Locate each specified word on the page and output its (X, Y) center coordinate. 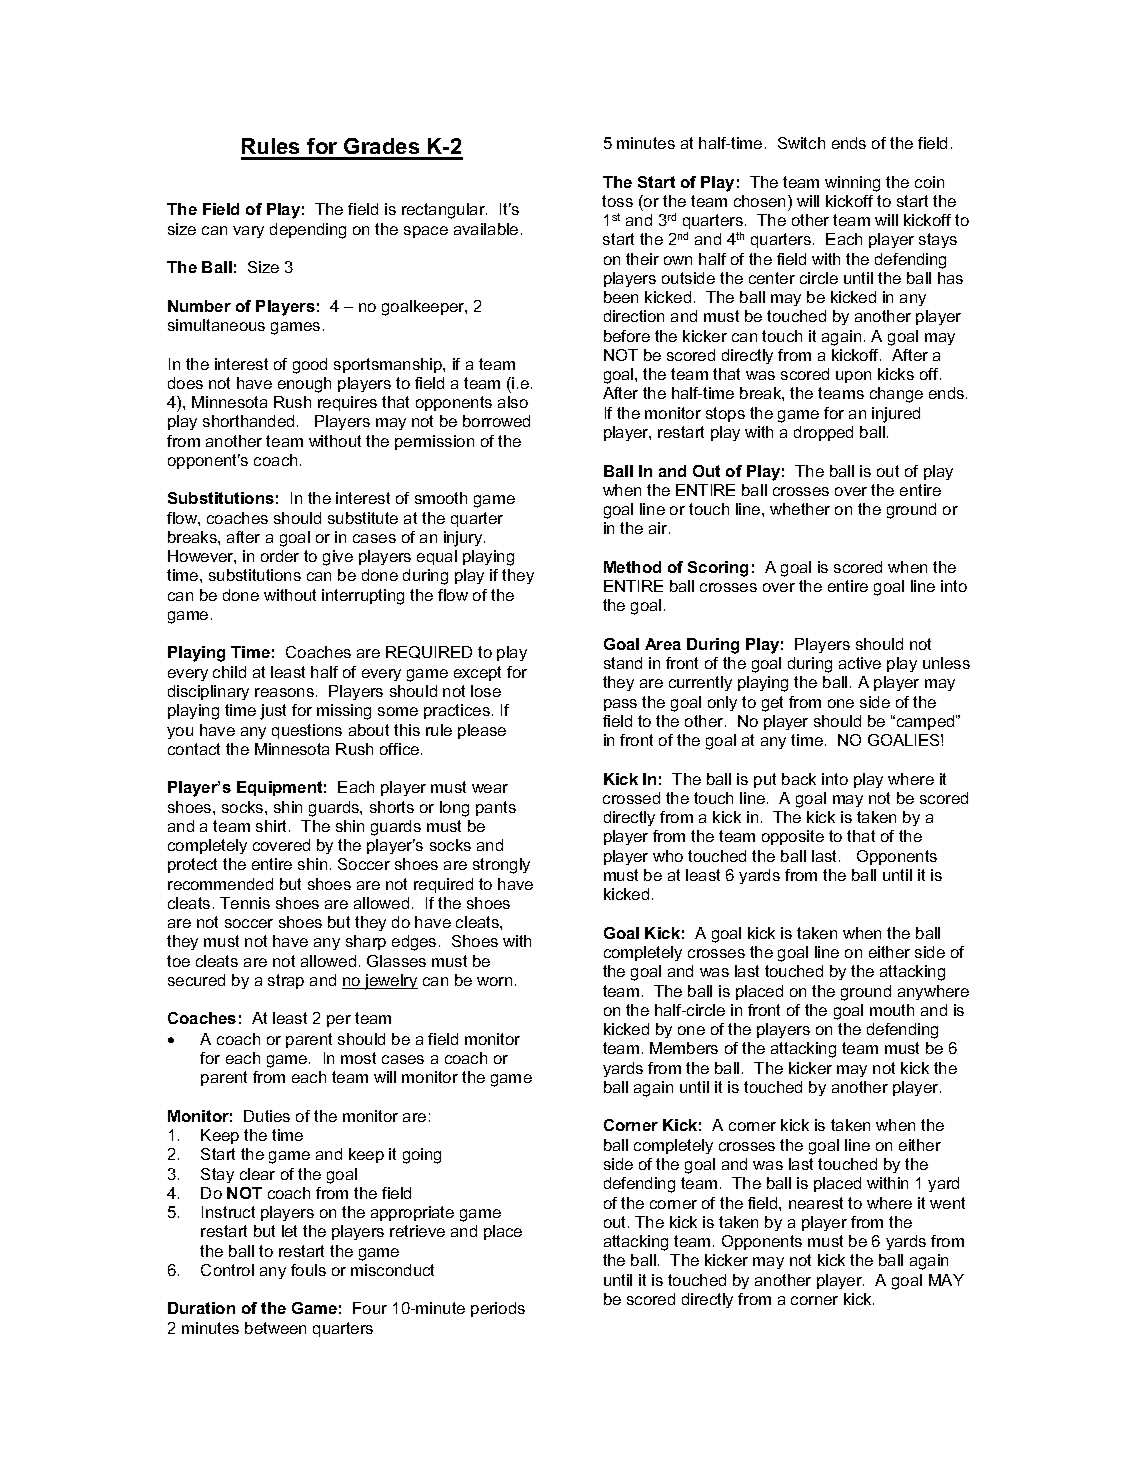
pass (620, 705)
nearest (816, 1203)
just (273, 712)
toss (617, 201)
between (275, 1328)
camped (925, 722)
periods (498, 1309)
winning (852, 184)
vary (248, 232)
